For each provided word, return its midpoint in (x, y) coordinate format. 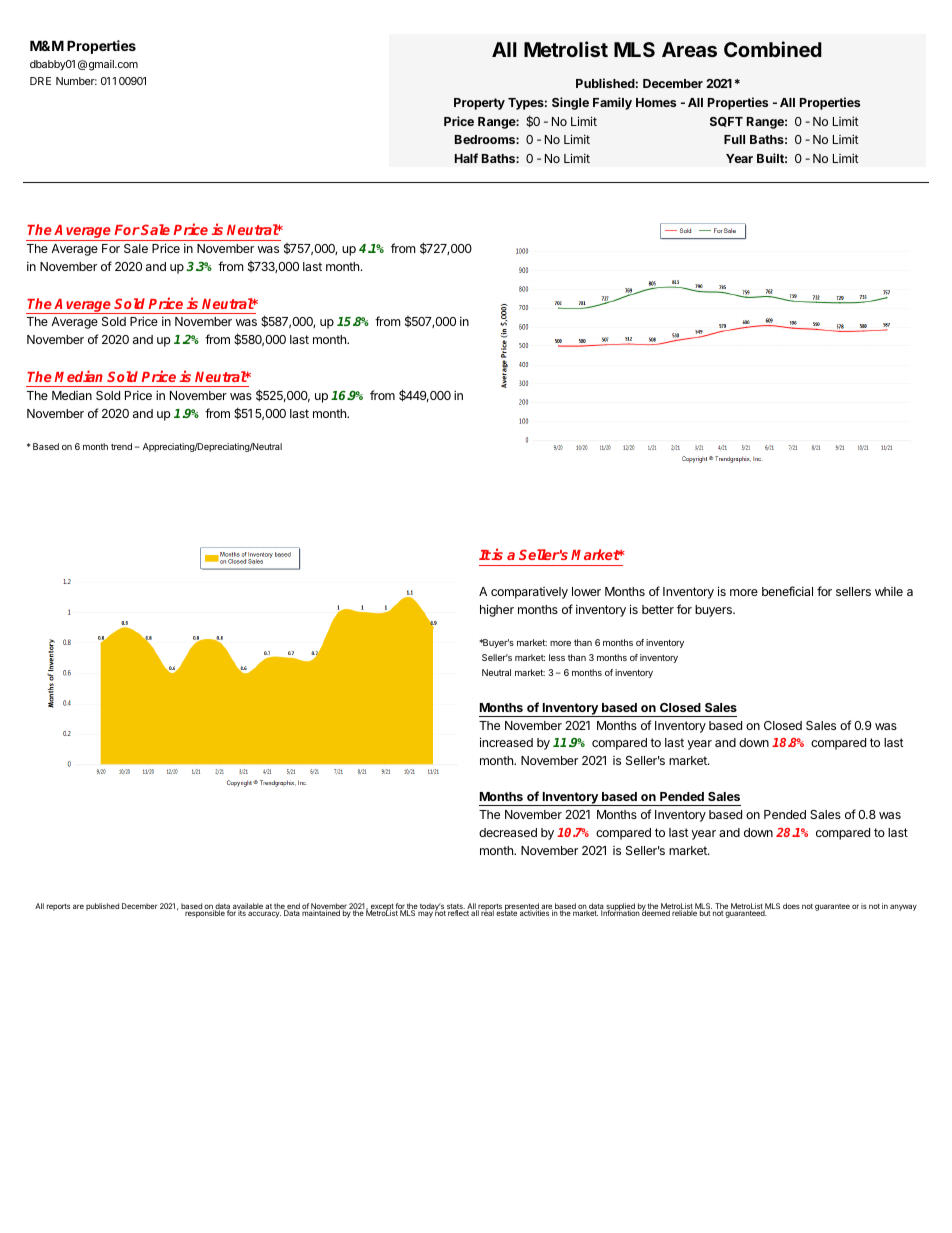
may (425, 914)
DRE (40, 81)
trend (121, 446)
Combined (773, 49)
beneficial (787, 591)
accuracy (264, 914)
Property (479, 104)
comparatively (529, 593)
